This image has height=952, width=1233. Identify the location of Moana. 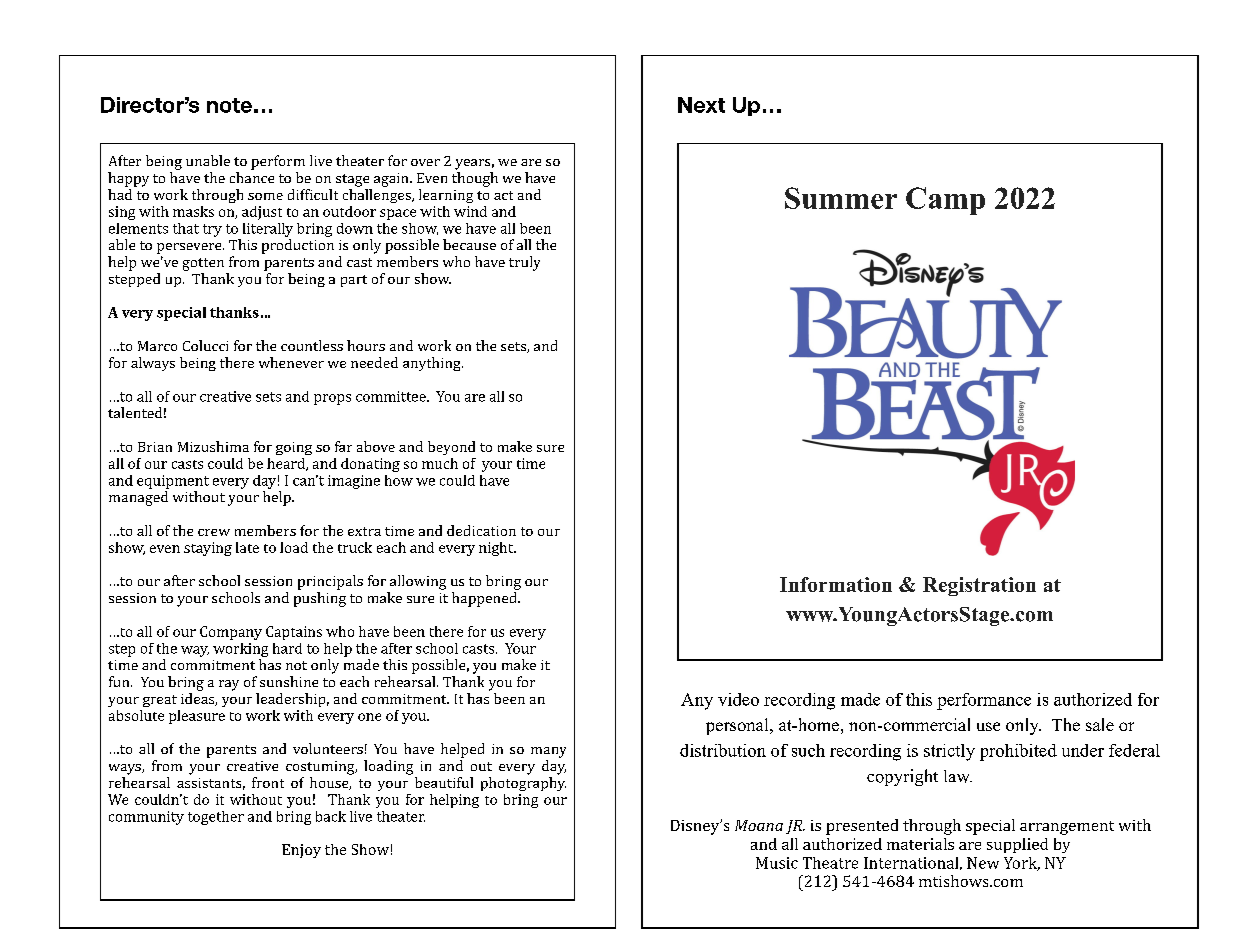
(759, 825).
